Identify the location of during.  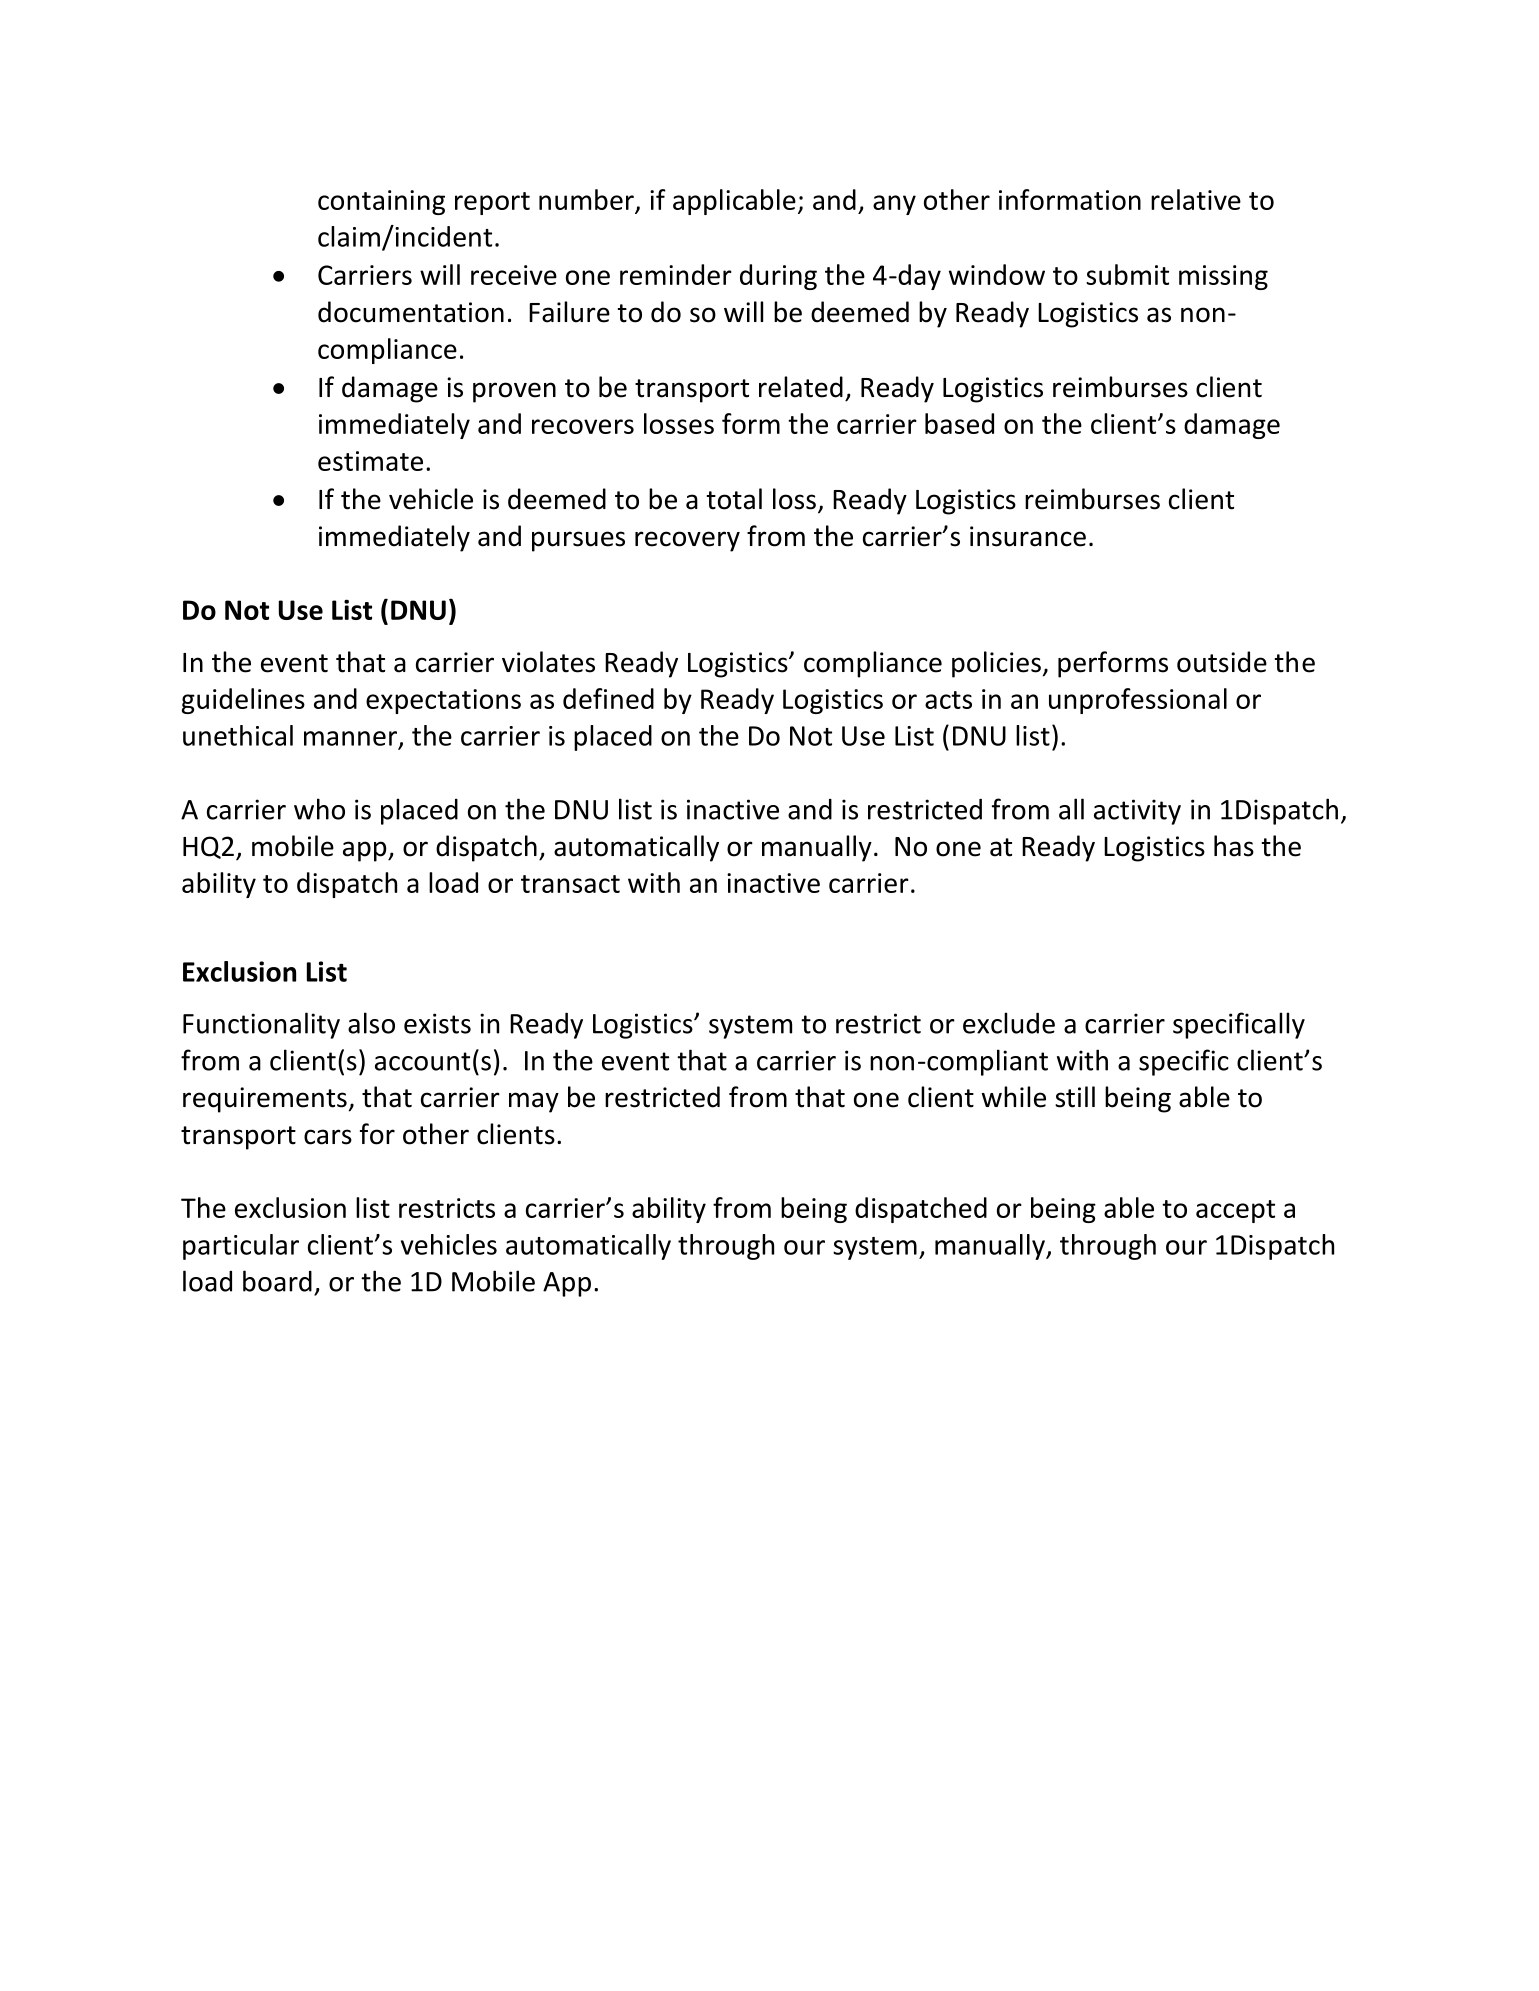
(778, 277).
